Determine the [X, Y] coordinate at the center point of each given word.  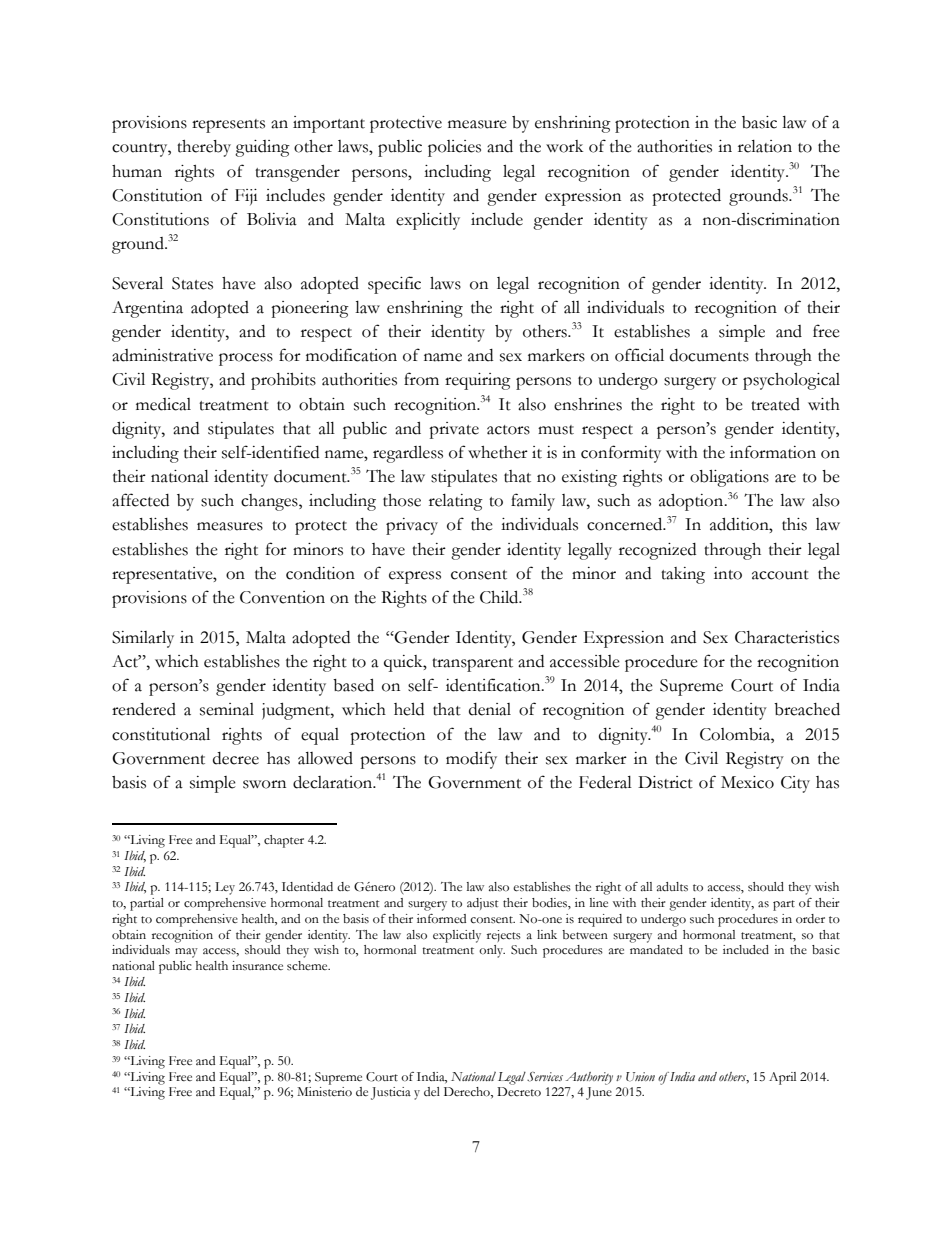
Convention [282, 597]
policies [454, 148]
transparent [472, 665]
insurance [257, 966]
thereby [204, 148]
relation [765, 146]
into [728, 573]
